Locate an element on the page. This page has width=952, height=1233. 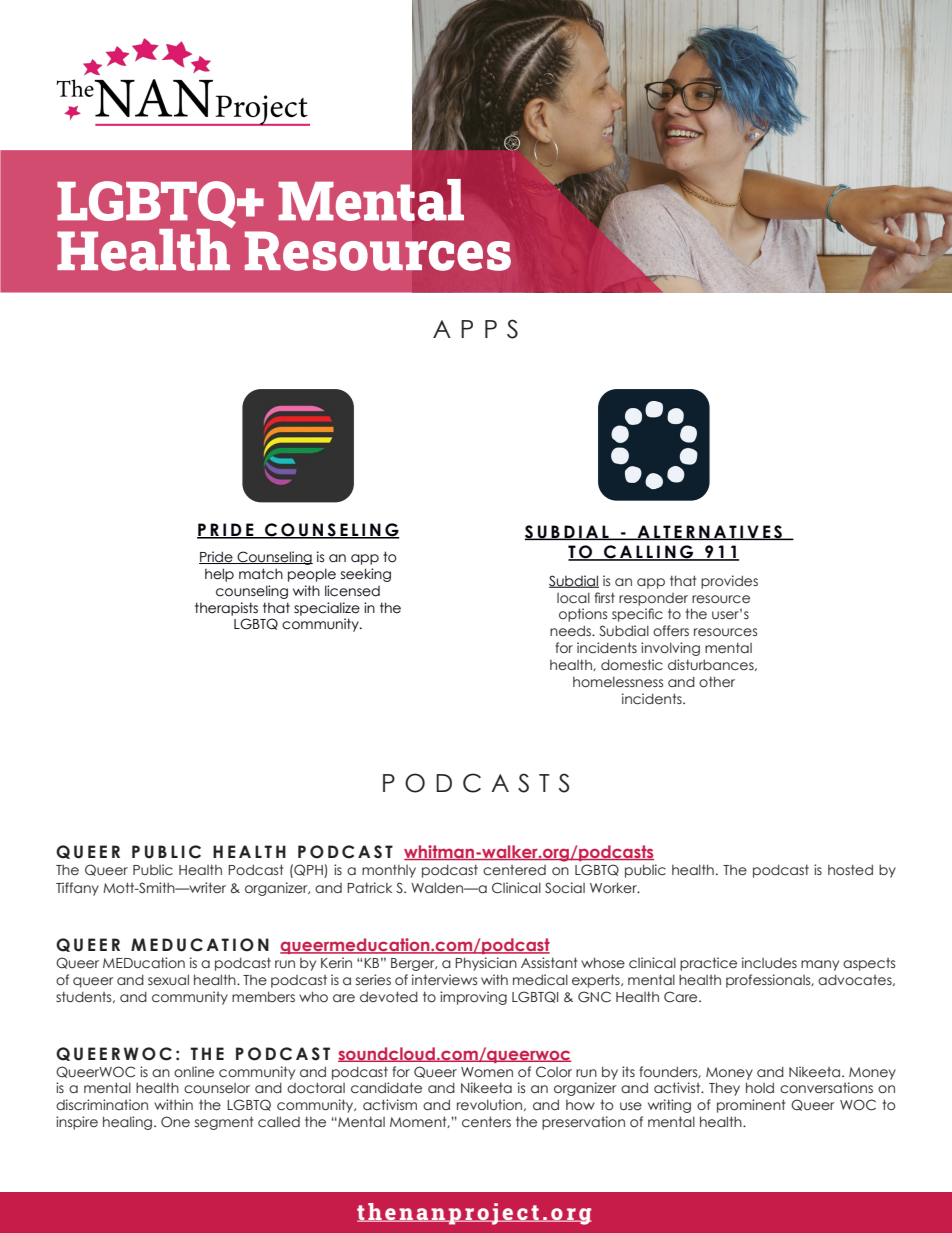
includes is located at coordinates (769, 963).
